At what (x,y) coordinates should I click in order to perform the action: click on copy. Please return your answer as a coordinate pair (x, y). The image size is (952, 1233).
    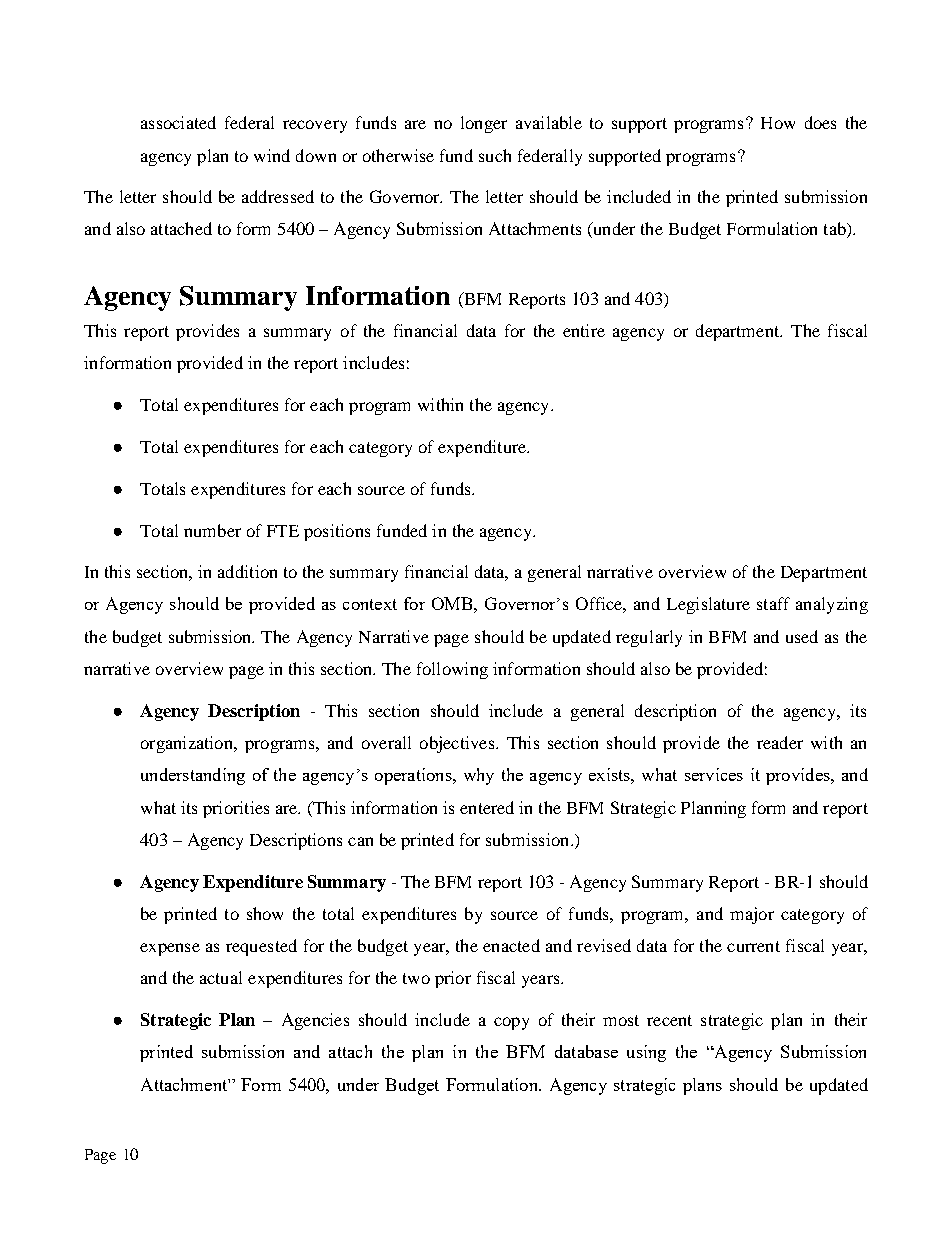
    Looking at the image, I should click on (511, 1023).
